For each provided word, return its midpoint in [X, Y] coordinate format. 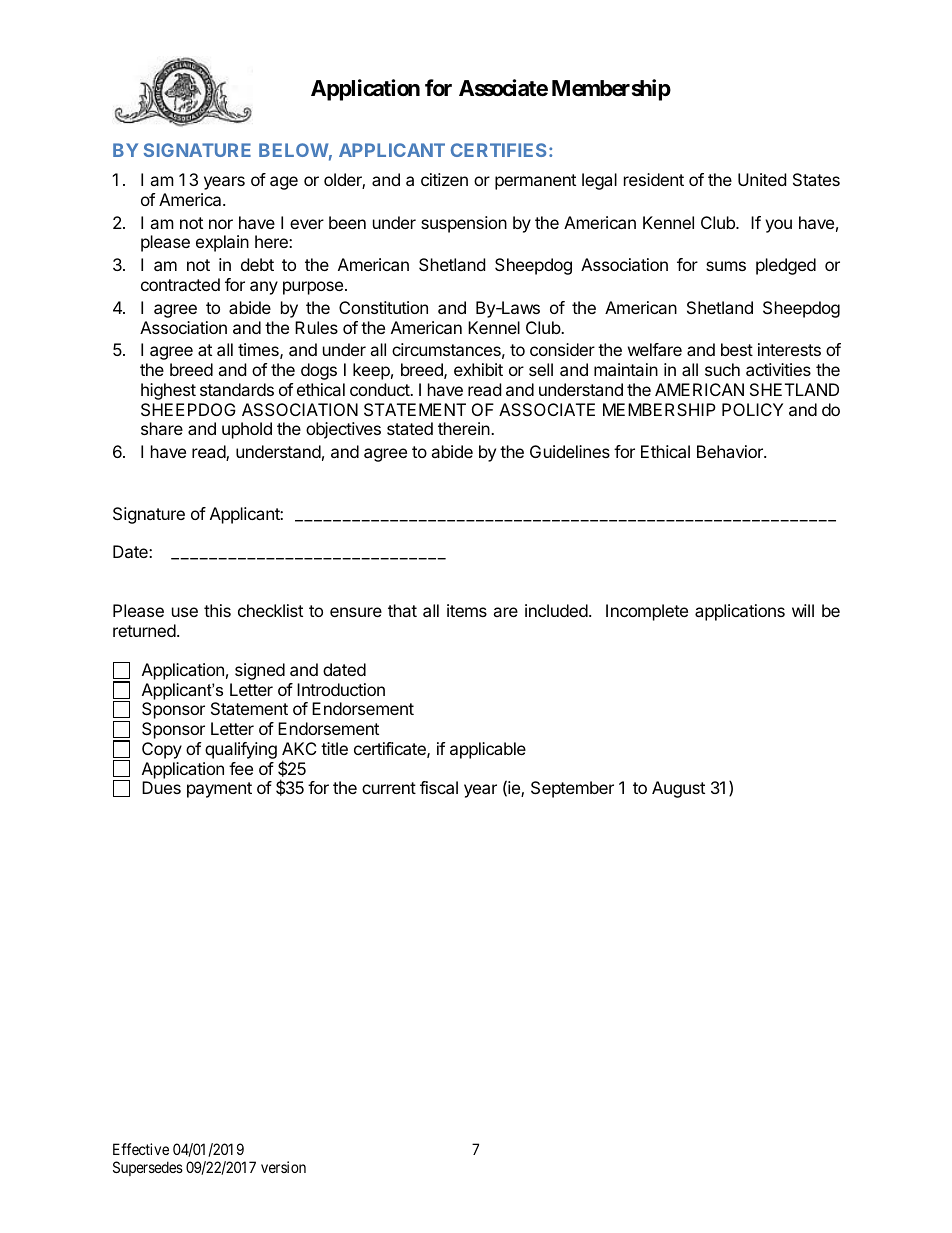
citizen [444, 179]
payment [219, 790]
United [762, 179]
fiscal [439, 787]
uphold [247, 430]
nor [221, 224]
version [283, 1167]
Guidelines [570, 451]
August [678, 789]
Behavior [731, 451]
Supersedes [148, 1168]
